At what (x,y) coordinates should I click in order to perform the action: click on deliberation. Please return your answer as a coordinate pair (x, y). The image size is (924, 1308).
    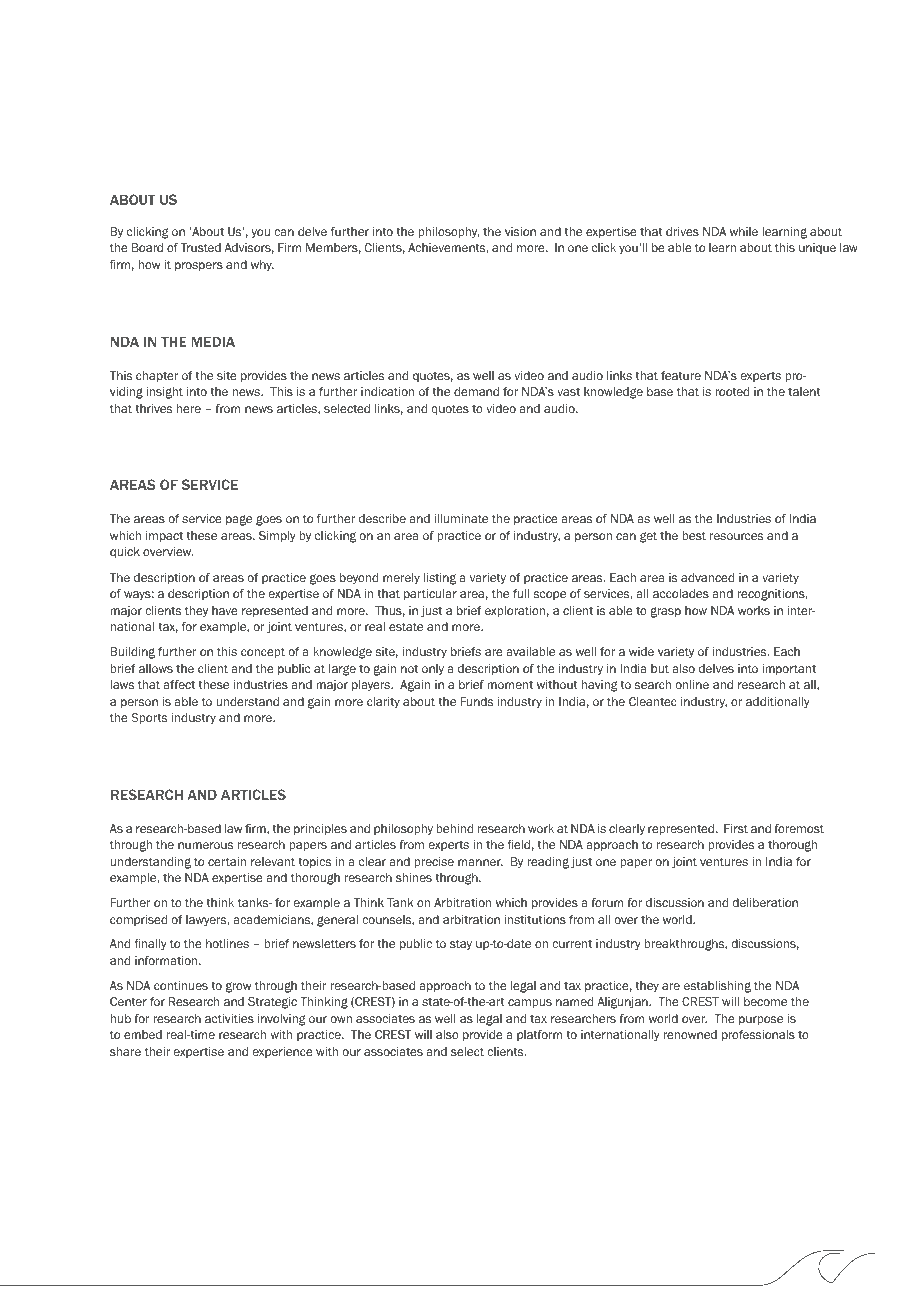
    Looking at the image, I should click on (765, 902).
